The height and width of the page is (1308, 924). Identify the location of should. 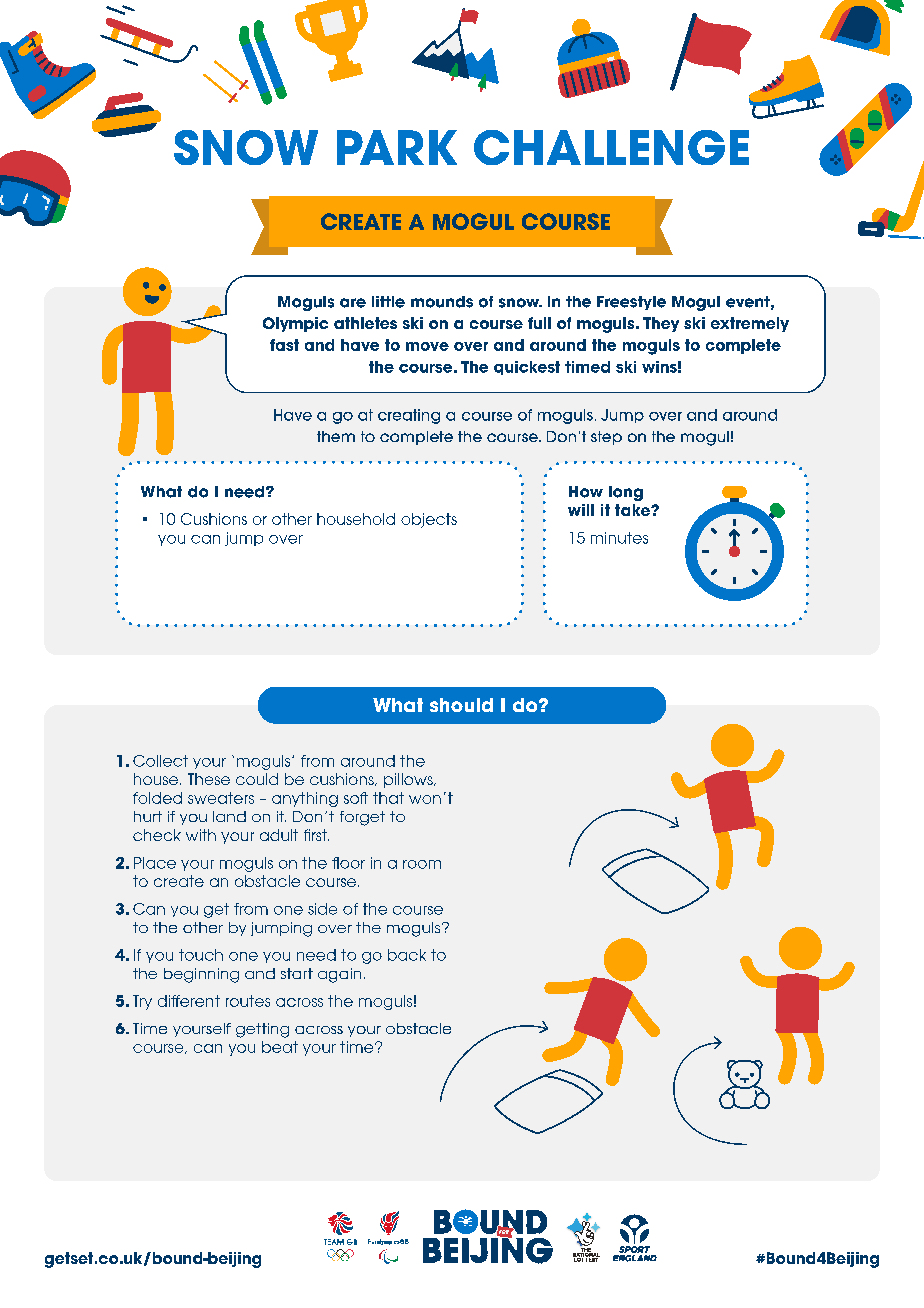
(461, 705).
